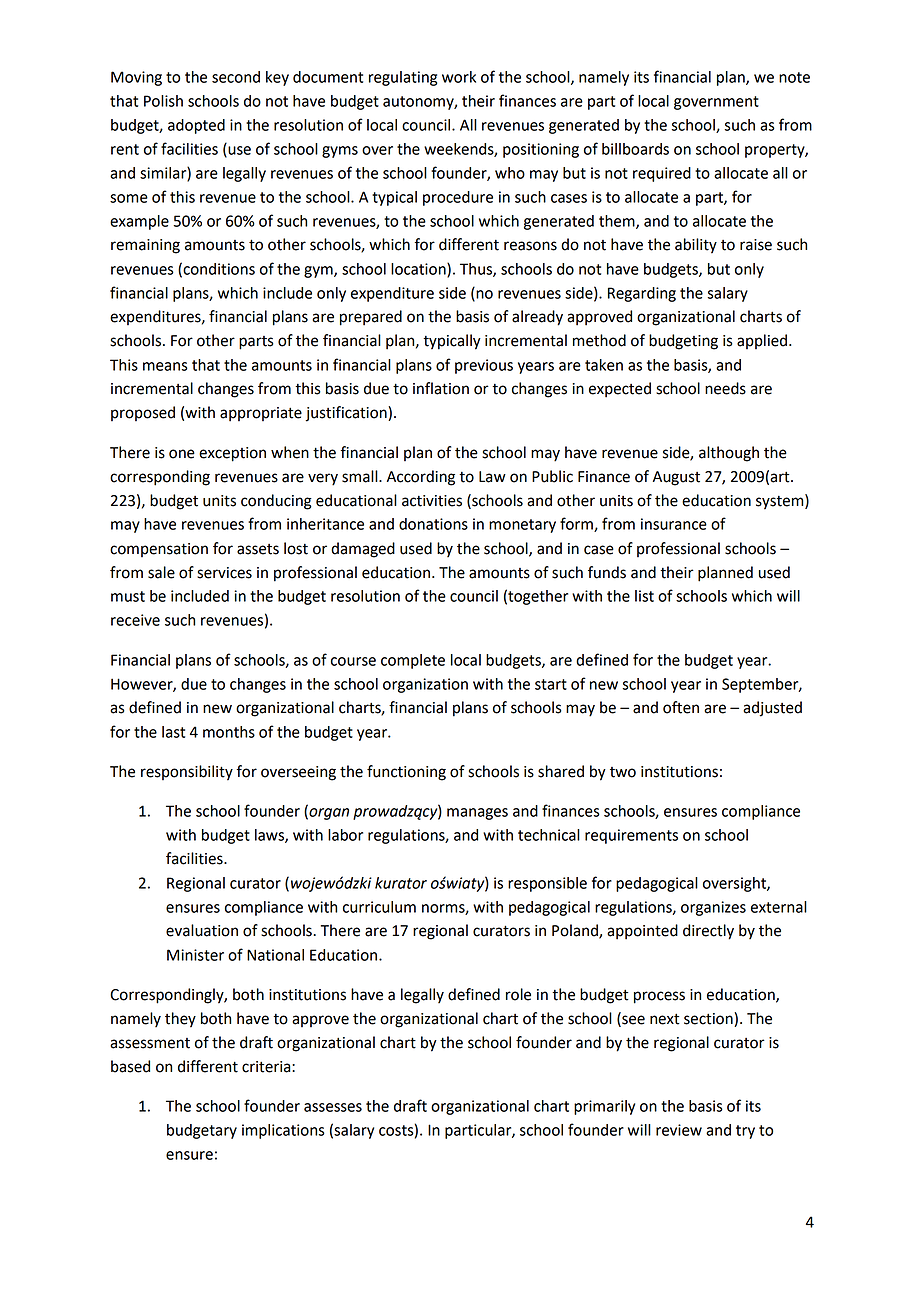 This screenshot has height=1308, width=924. Describe the element at coordinates (674, 524) in the screenshot. I see `insurance` at that location.
